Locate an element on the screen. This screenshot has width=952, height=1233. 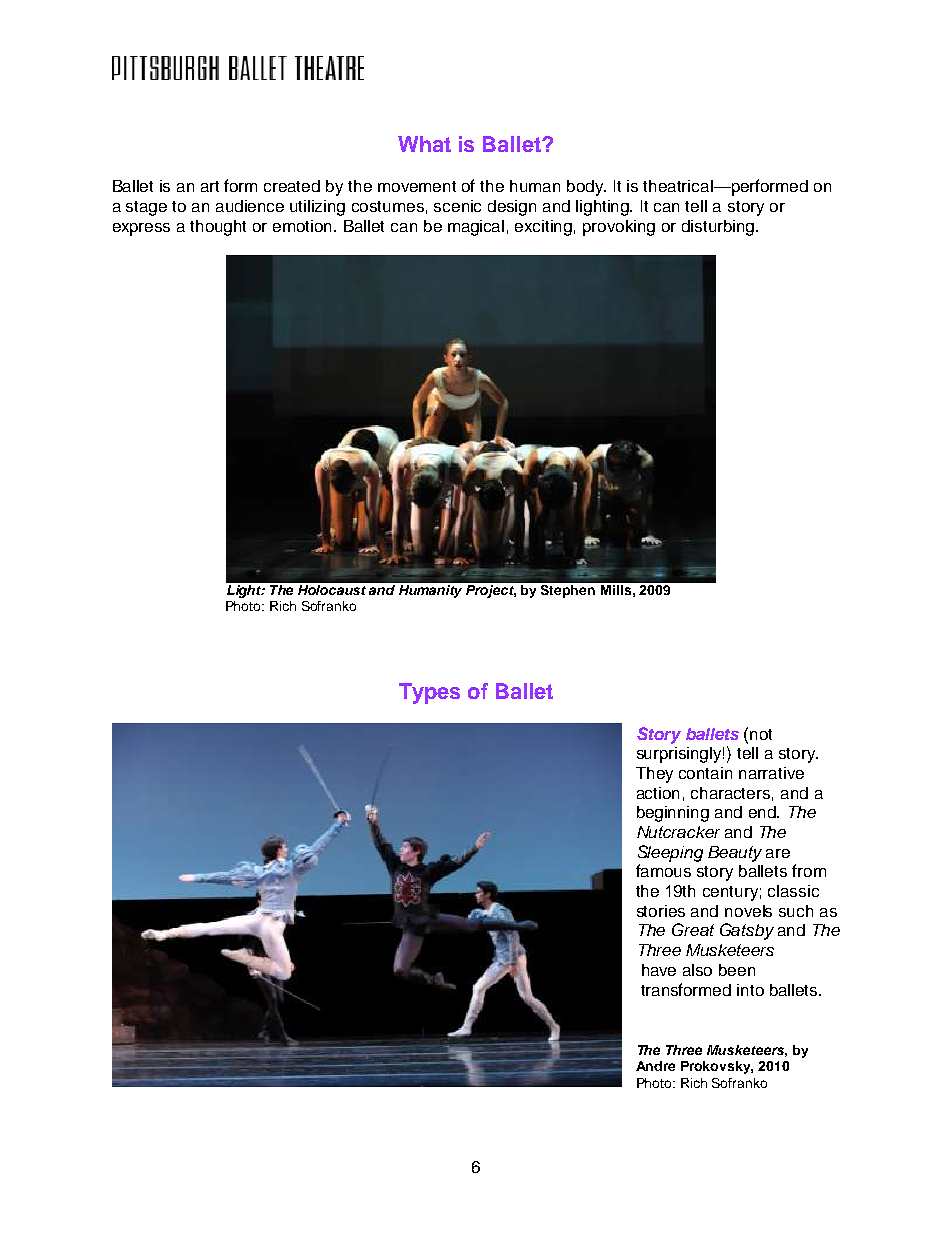
end is located at coordinates (763, 812).
